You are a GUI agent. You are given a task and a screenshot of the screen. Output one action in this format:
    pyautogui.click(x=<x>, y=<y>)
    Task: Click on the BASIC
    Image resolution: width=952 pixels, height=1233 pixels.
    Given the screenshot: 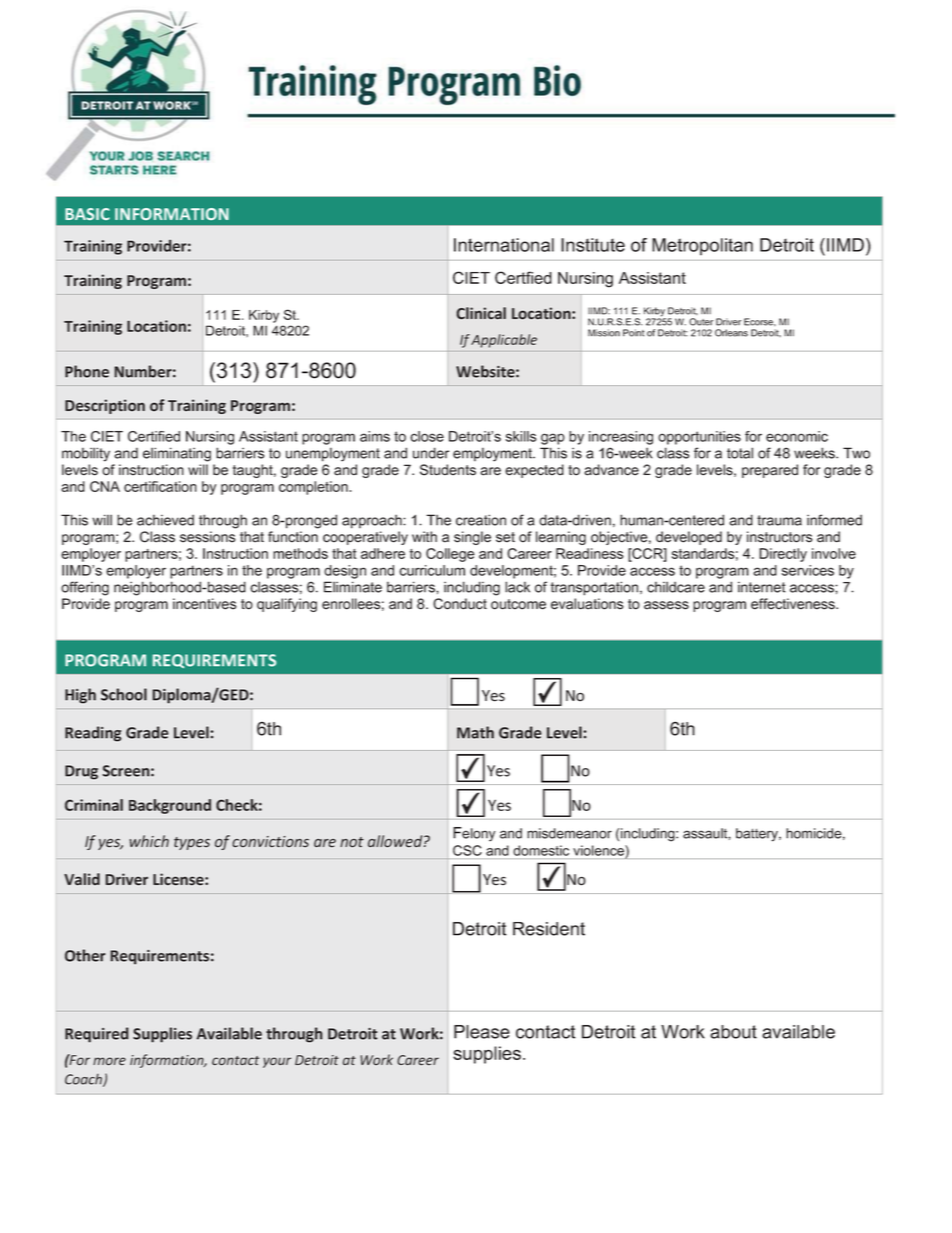 What is the action you would take?
    pyautogui.click(x=87, y=214)
